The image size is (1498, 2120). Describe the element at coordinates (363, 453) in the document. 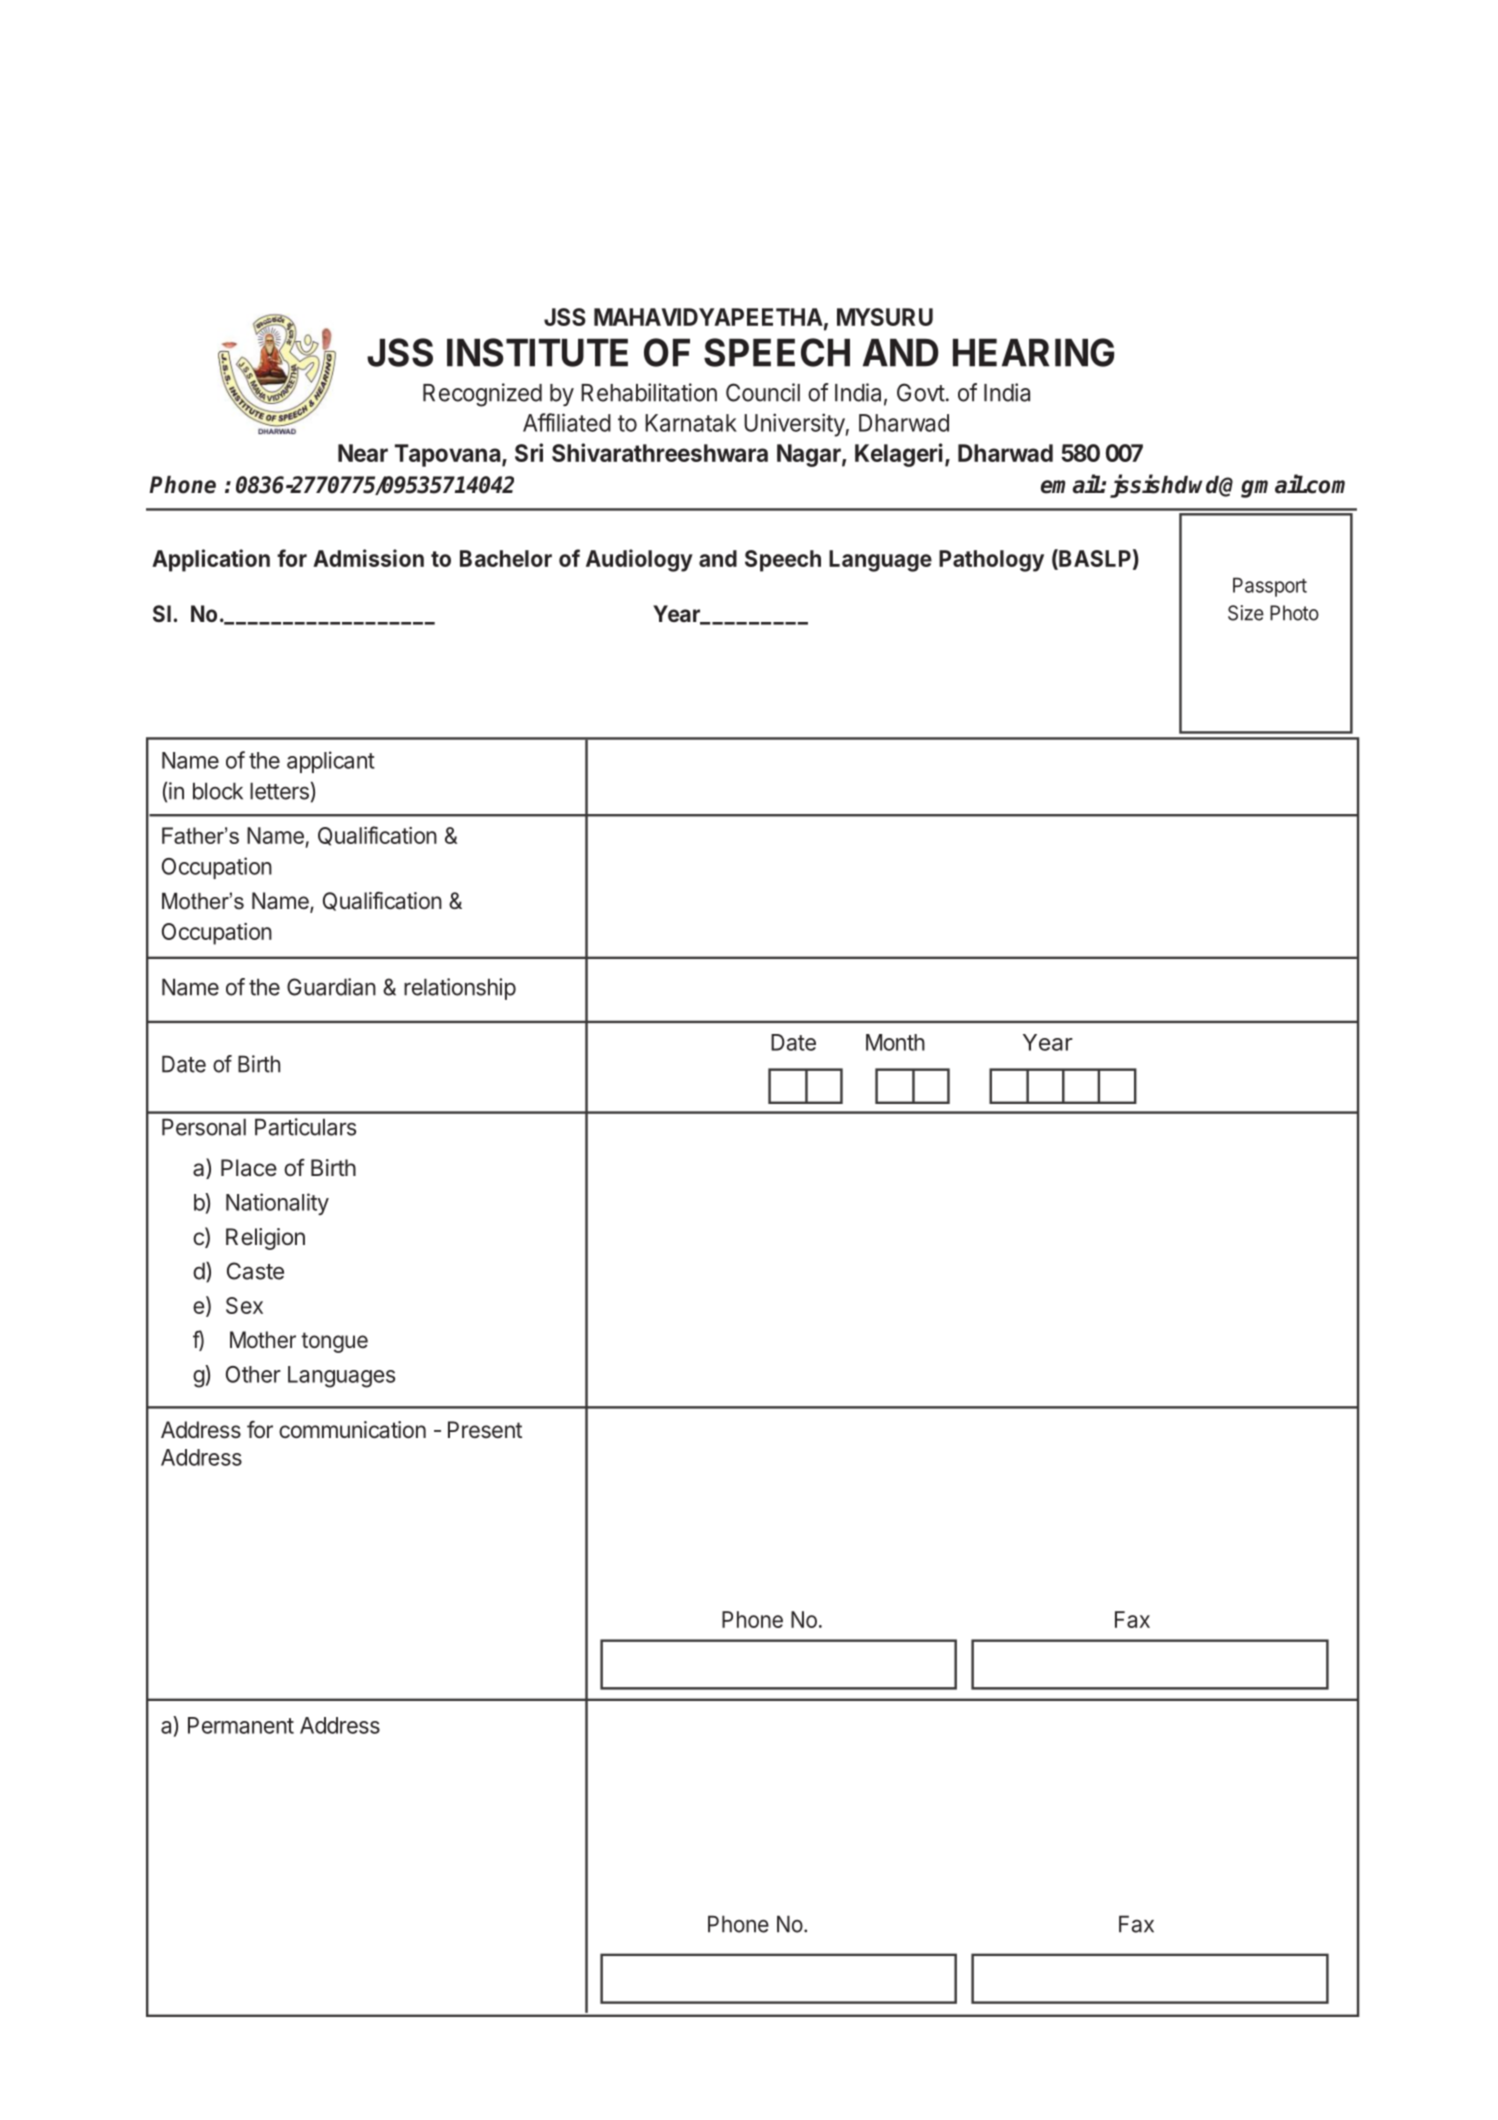

I see `Near` at that location.
